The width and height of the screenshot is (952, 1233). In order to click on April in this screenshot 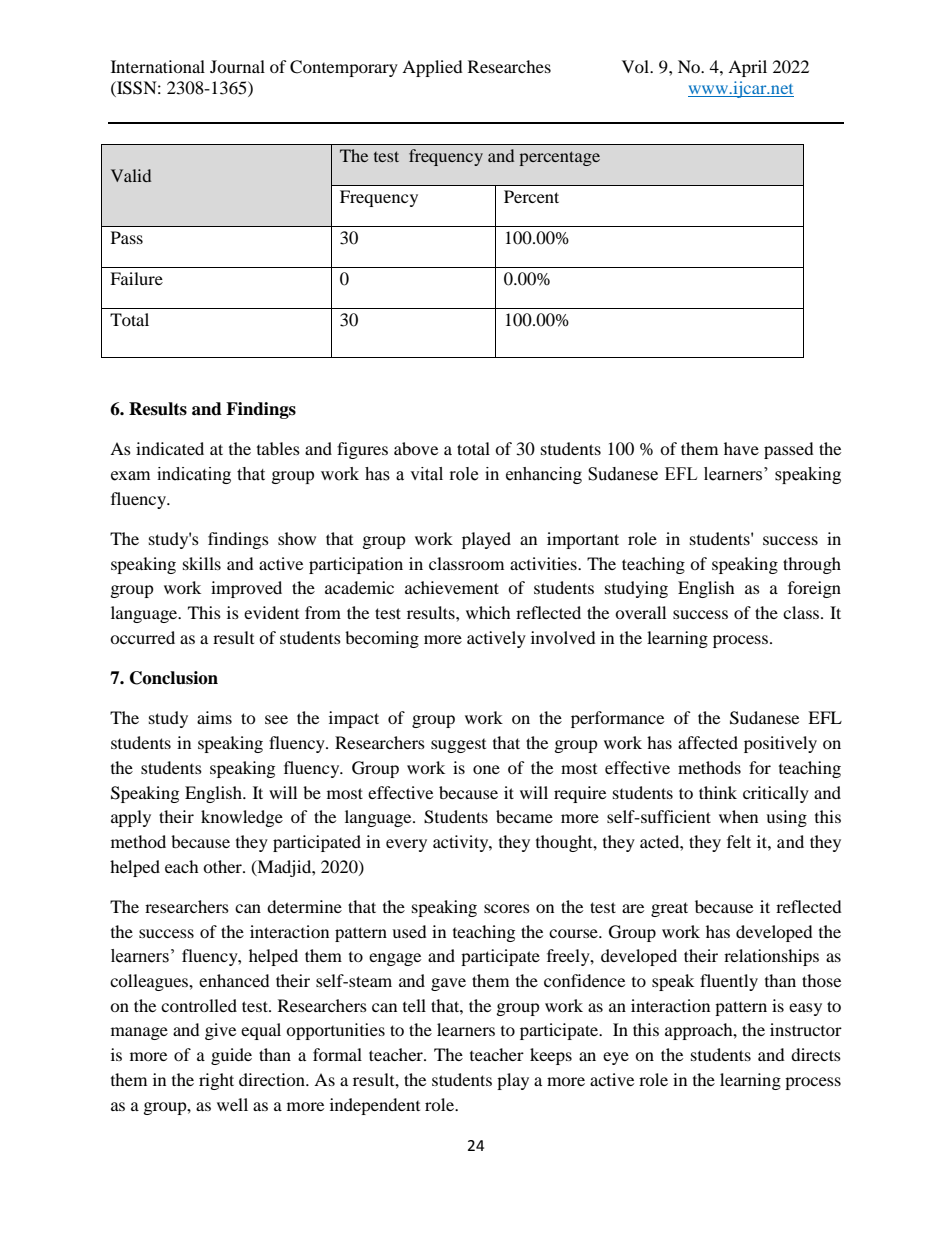, I will do `click(747, 68)`.
